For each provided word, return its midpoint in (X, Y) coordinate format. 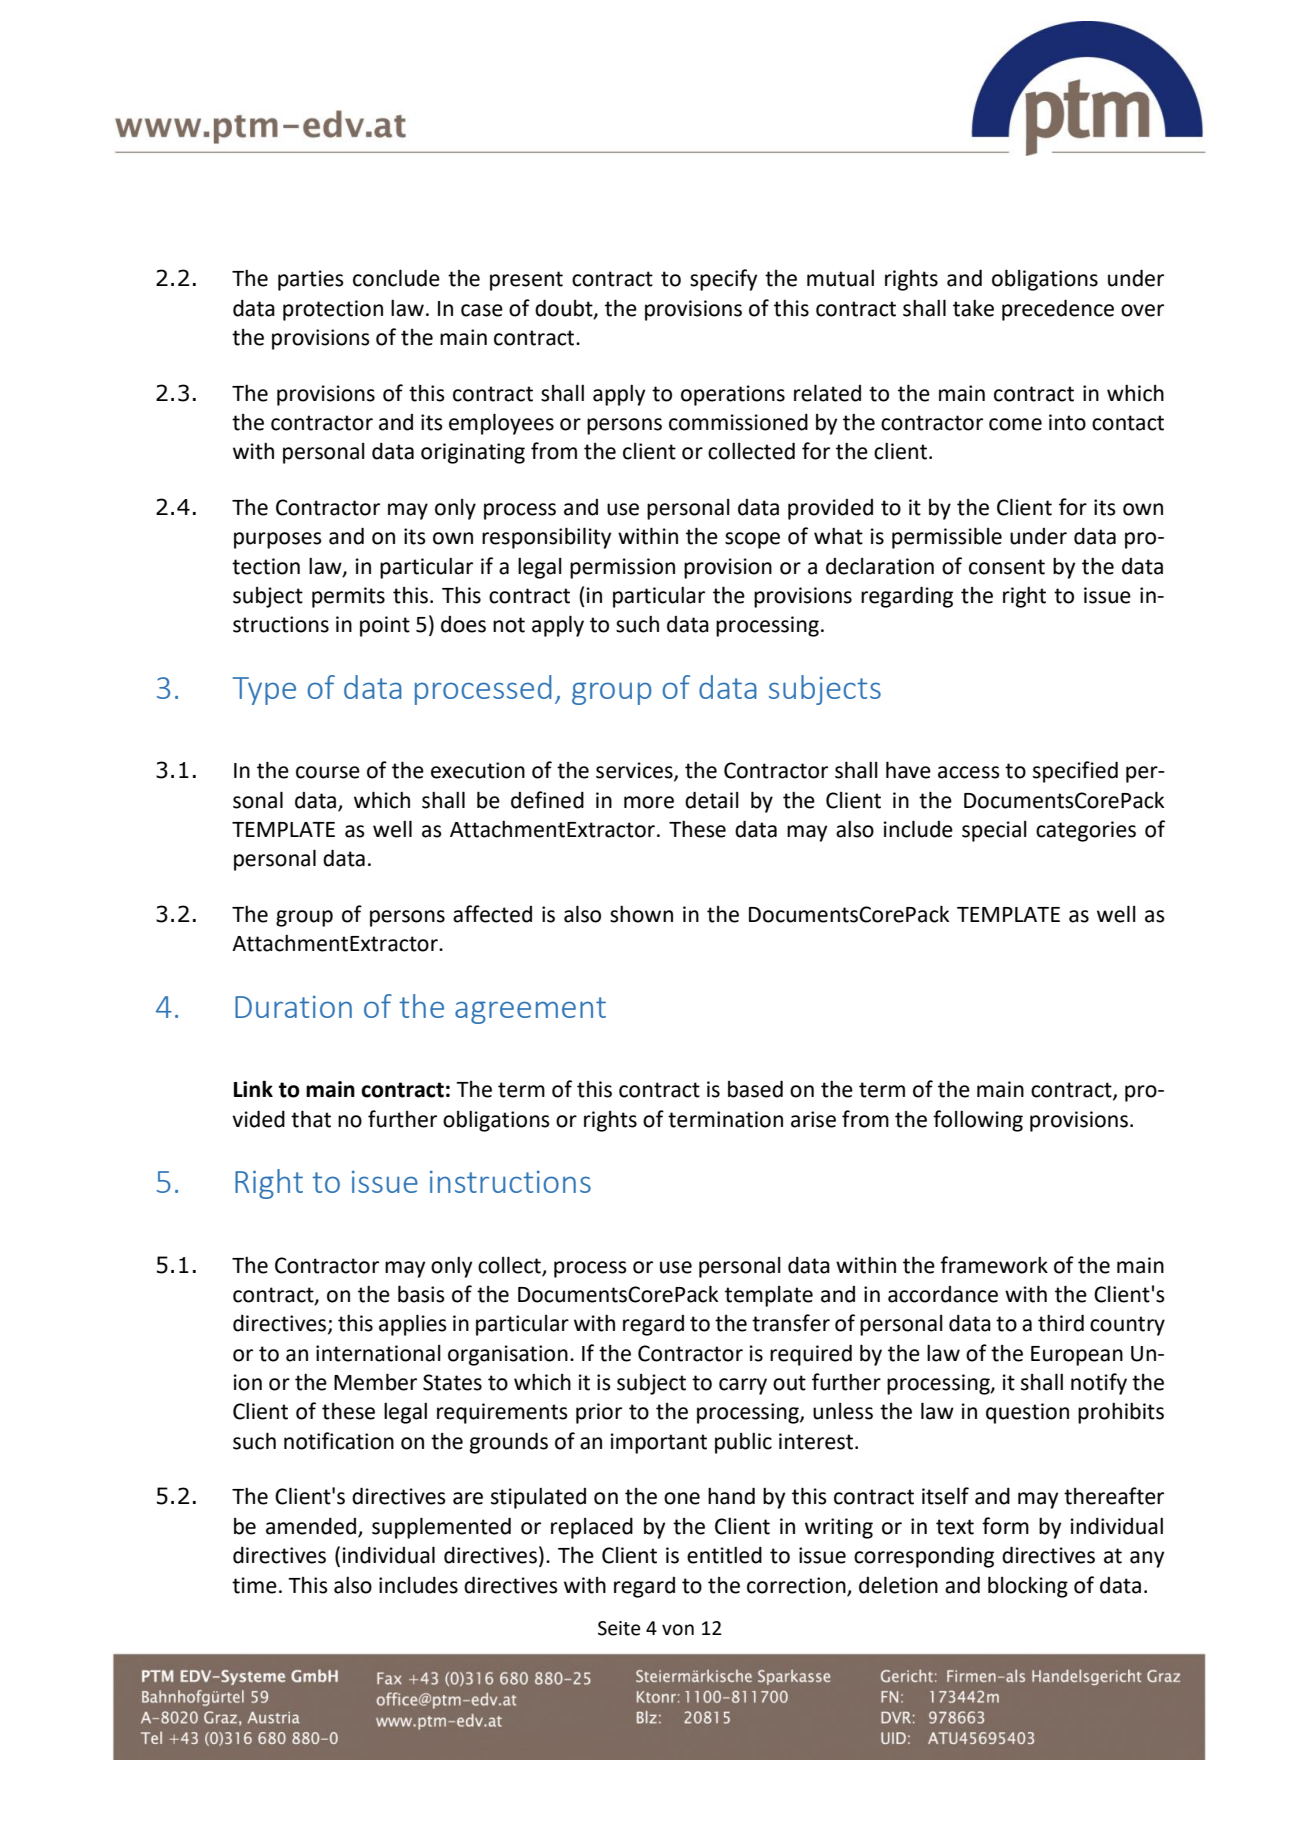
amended (311, 1526)
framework (994, 1265)
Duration (293, 1007)
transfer (791, 1323)
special (994, 831)
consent (1007, 567)
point (385, 626)
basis (421, 1294)
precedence (1058, 310)
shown (641, 914)
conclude (396, 278)
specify (723, 280)
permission (622, 568)
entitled (724, 1555)
